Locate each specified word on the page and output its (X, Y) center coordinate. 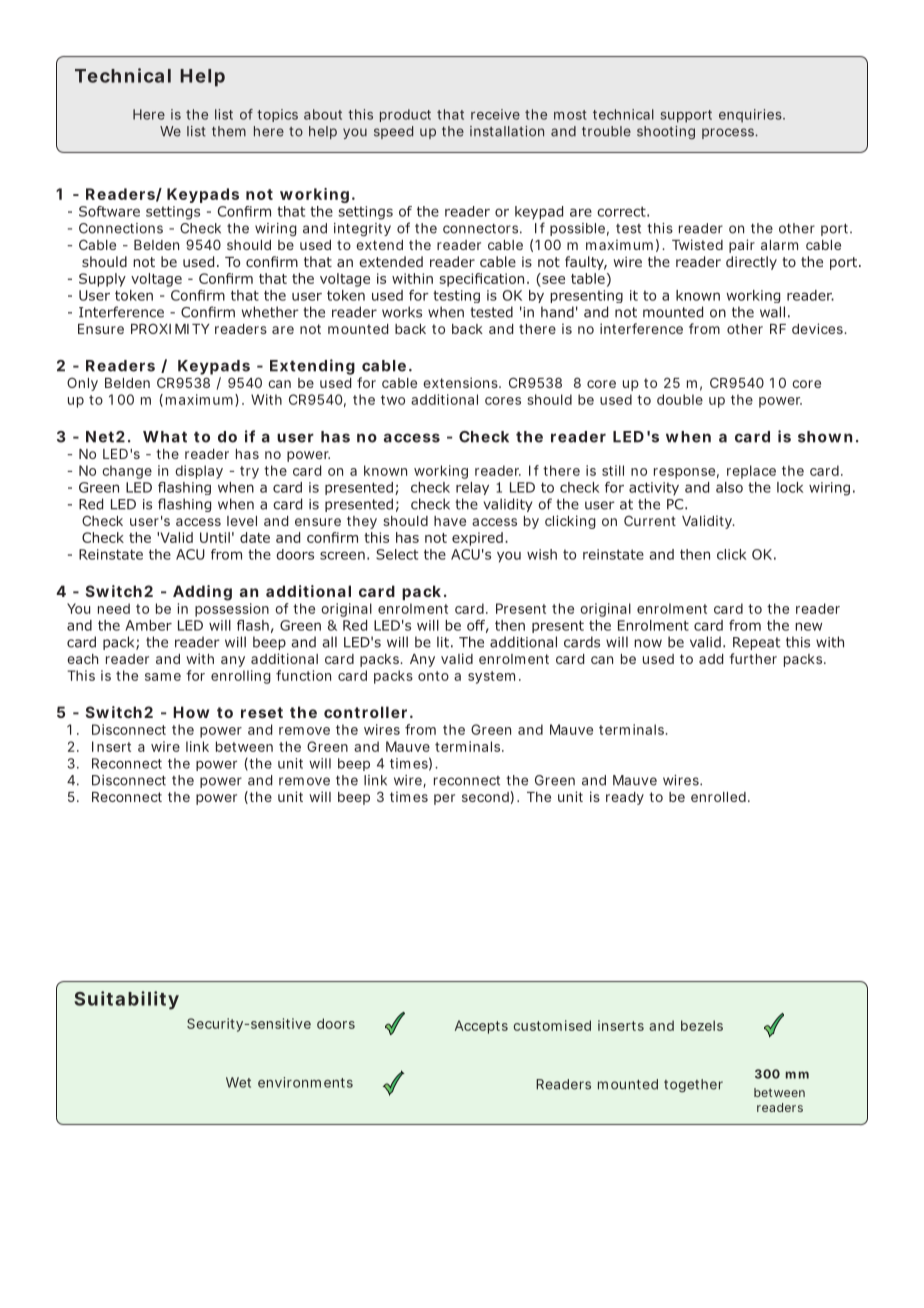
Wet (238, 1082)
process (730, 133)
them (229, 131)
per (444, 799)
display (199, 472)
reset (262, 712)
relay (472, 488)
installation (507, 131)
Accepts (481, 1027)
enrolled (720, 797)
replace (751, 472)
